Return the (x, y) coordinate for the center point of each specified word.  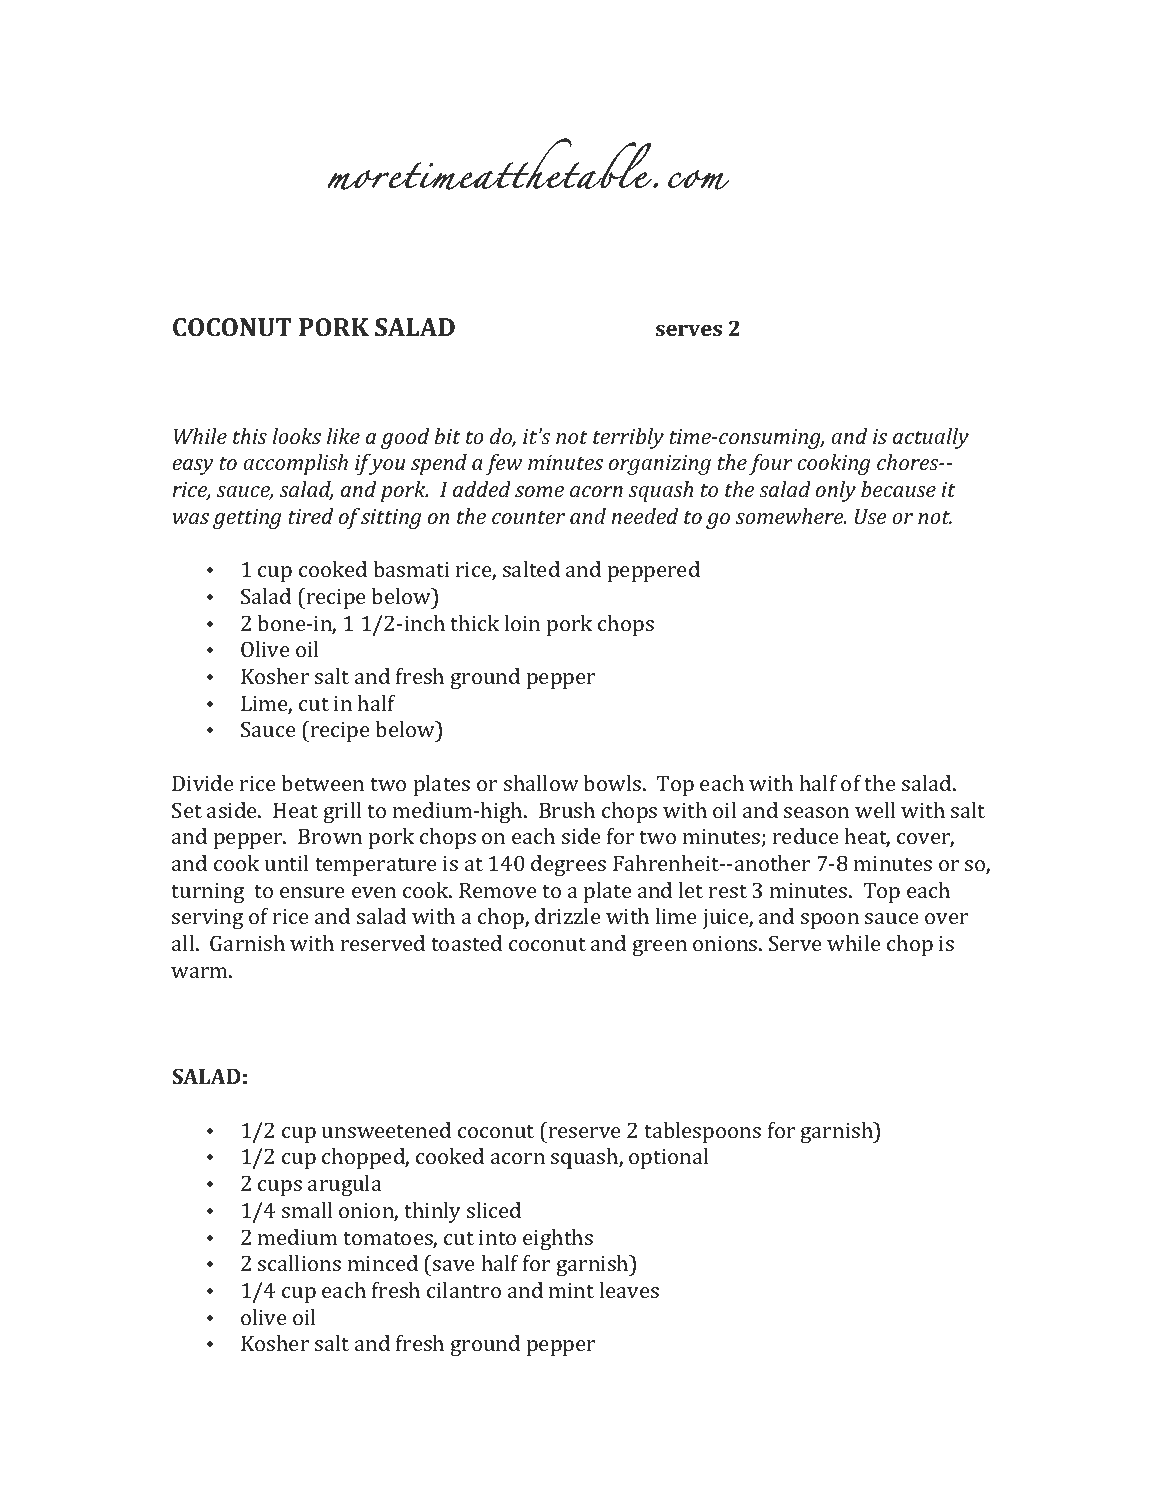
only (836, 491)
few (504, 464)
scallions (299, 1263)
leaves (629, 1290)
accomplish (295, 464)
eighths (558, 1239)
